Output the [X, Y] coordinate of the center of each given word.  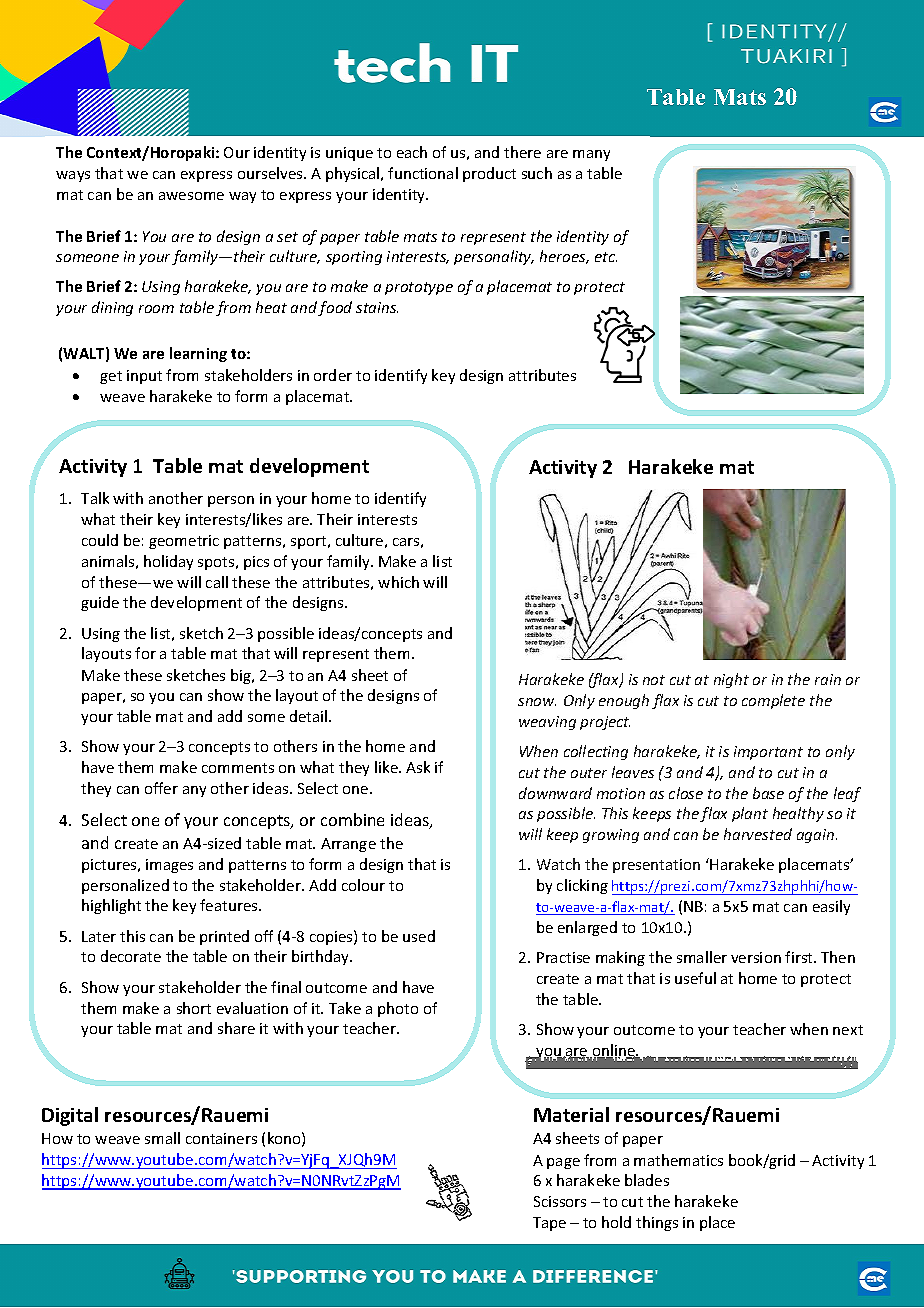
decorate [131, 956]
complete [773, 701]
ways [73, 176]
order [333, 375]
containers [221, 1138]
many [591, 155]
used [419, 936]
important [768, 753]
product [489, 174]
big [242, 676]
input [144, 377]
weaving [547, 723]
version [756, 957]
